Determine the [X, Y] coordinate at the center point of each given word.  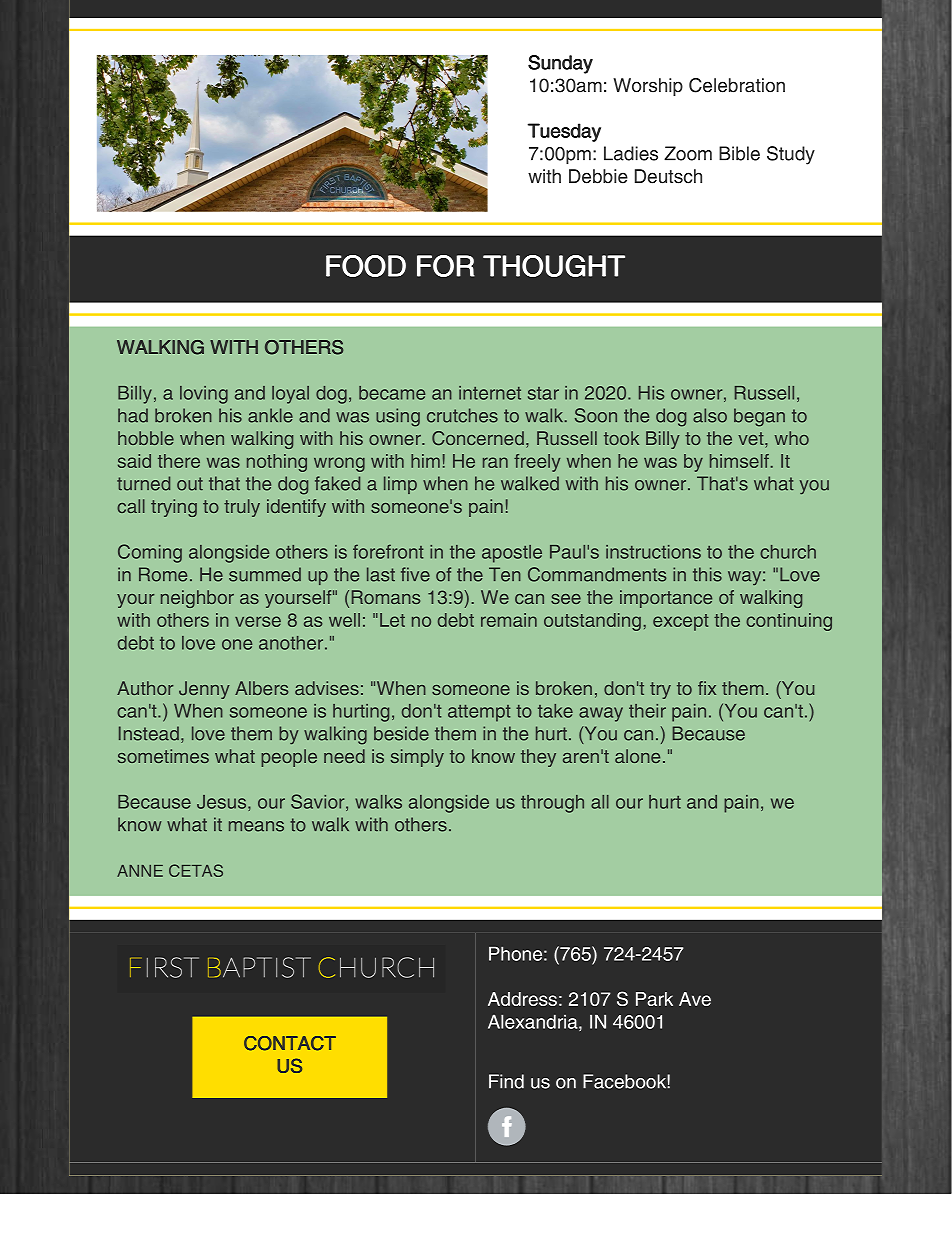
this [707, 574]
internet [490, 393]
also [710, 415]
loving [204, 395]
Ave [695, 999]
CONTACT [290, 1043]
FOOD [366, 266]
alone [637, 756]
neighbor [197, 599]
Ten [505, 574]
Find [506, 1081]
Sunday [560, 64]
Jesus [223, 803]
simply [417, 758]
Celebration [737, 85]
